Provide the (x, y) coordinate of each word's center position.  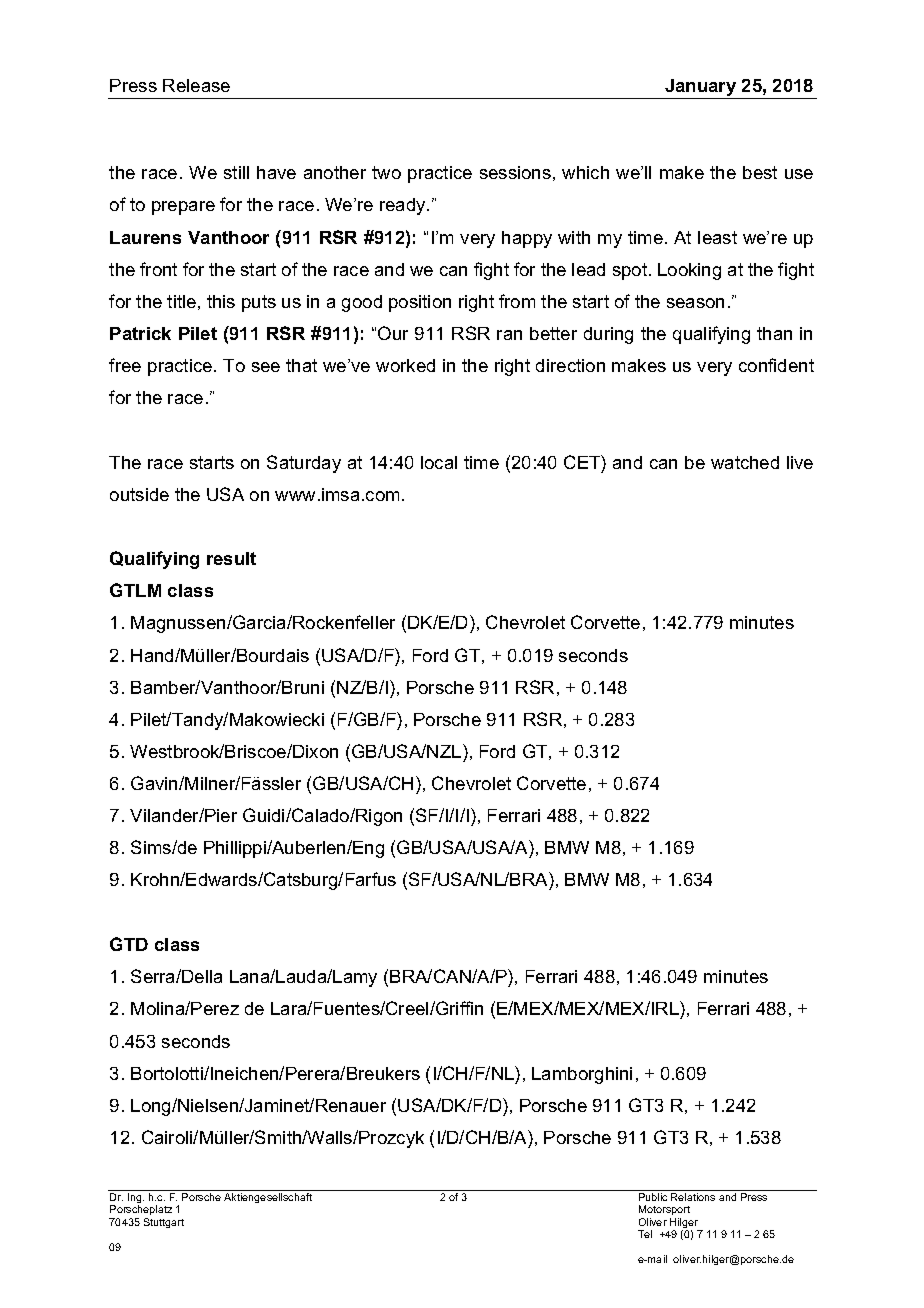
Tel (645, 1234)
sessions (515, 172)
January (700, 87)
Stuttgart (164, 1223)
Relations (693, 1197)
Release (196, 85)
